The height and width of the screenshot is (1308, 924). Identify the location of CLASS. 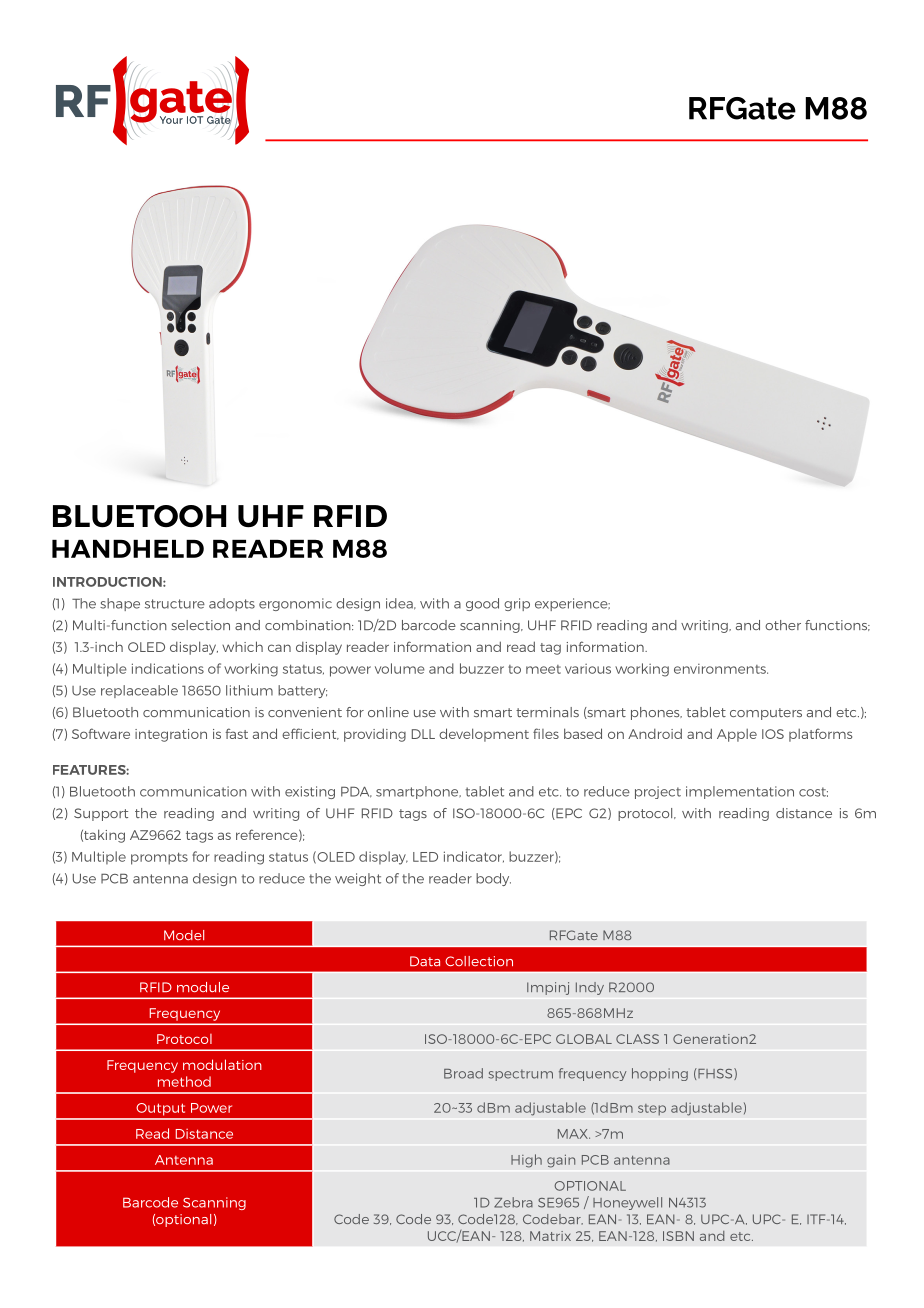
(637, 1039).
